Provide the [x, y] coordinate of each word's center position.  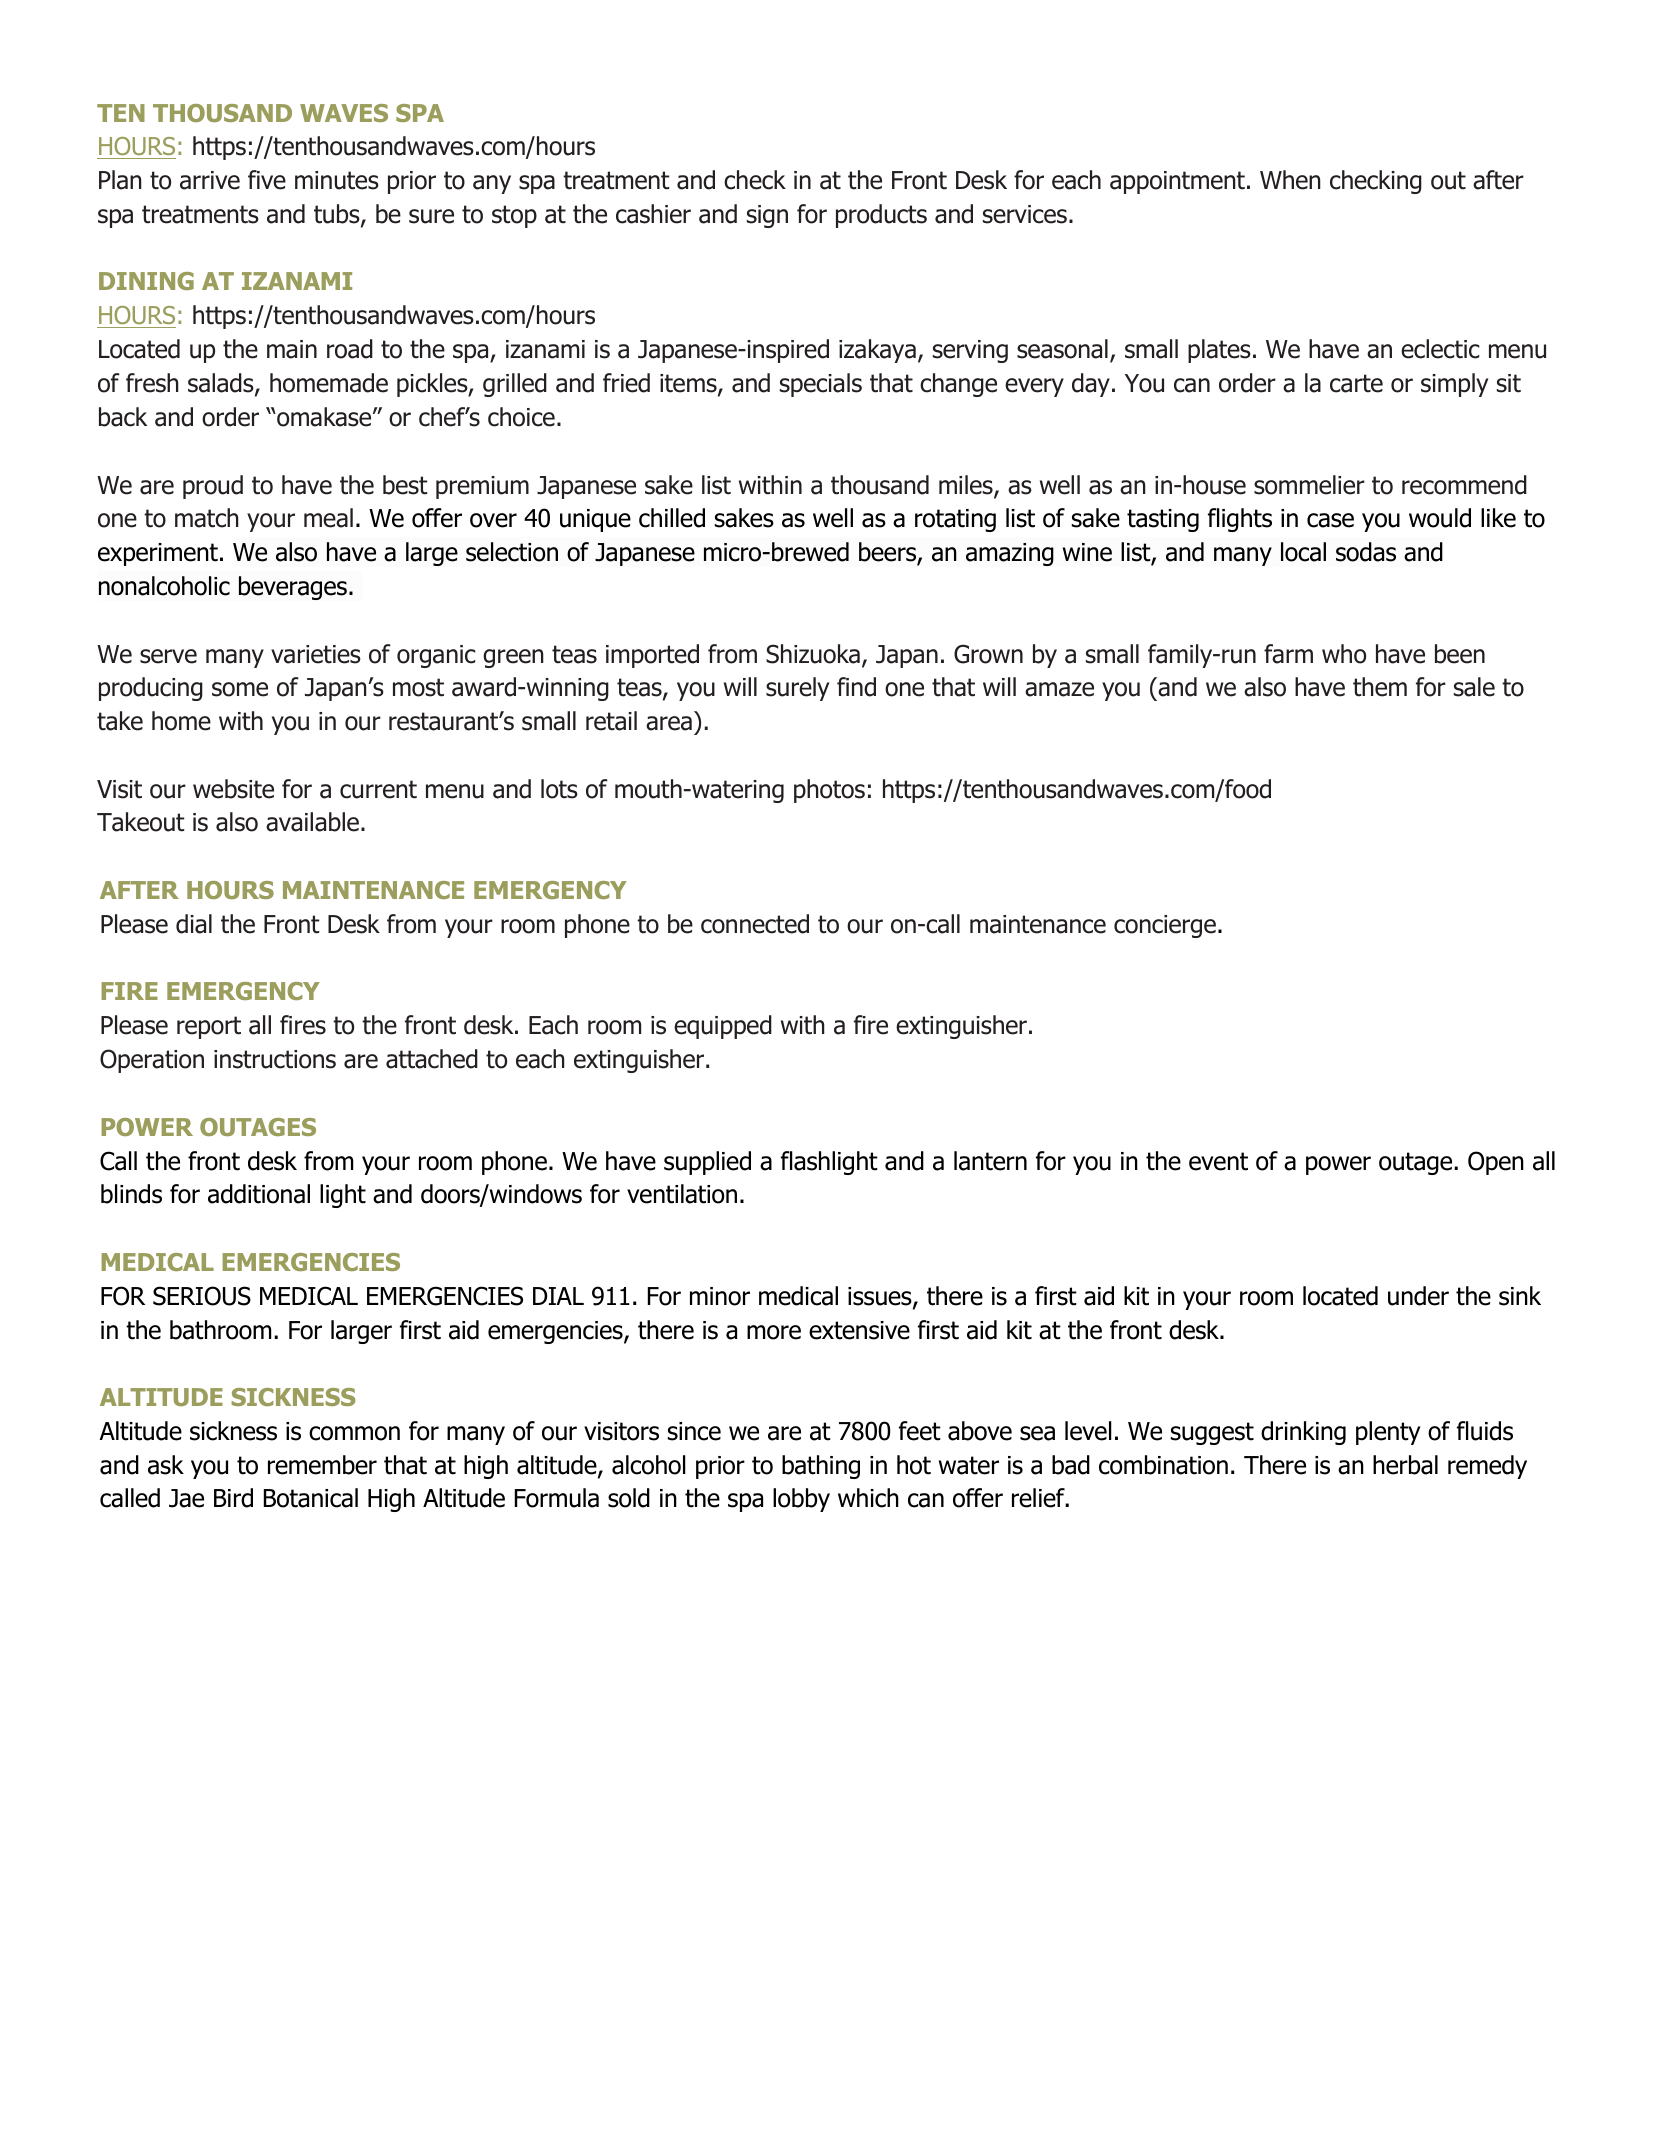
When [1290, 180]
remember [322, 1465]
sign [767, 216]
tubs [338, 215]
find [856, 687]
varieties [316, 654]
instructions [275, 1059]
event [1218, 1161]
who [1344, 654]
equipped [723, 1027]
